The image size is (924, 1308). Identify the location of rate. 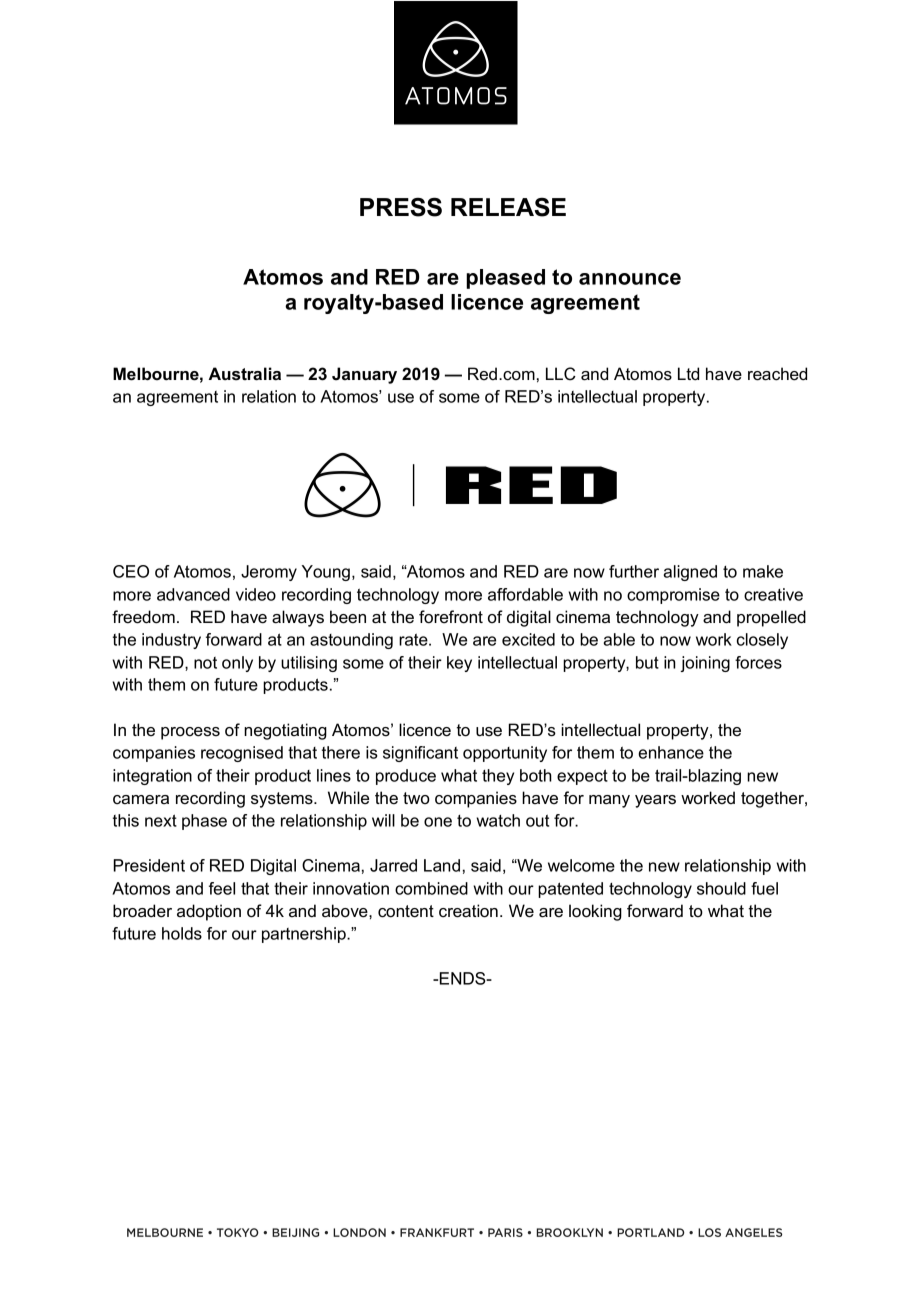
(414, 639).
